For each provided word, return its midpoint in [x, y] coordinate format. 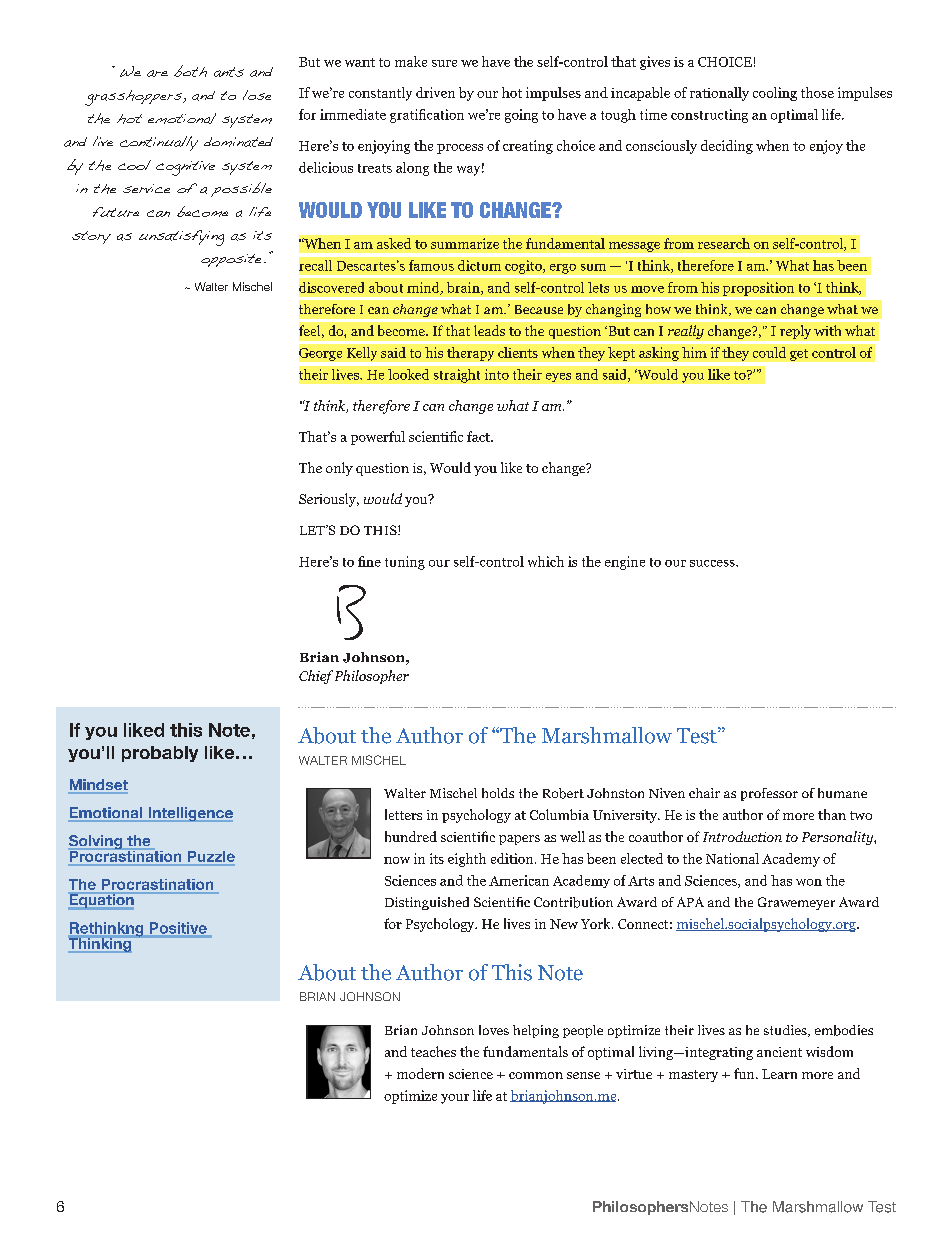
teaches [433, 1051]
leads [489, 330]
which [546, 561]
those [817, 92]
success [713, 563]
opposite [231, 260]
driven [435, 92]
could [769, 352]
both [190, 71]
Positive [178, 928]
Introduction [742, 836]
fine [369, 561]
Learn [779, 1074]
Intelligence [189, 814]
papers [519, 840]
